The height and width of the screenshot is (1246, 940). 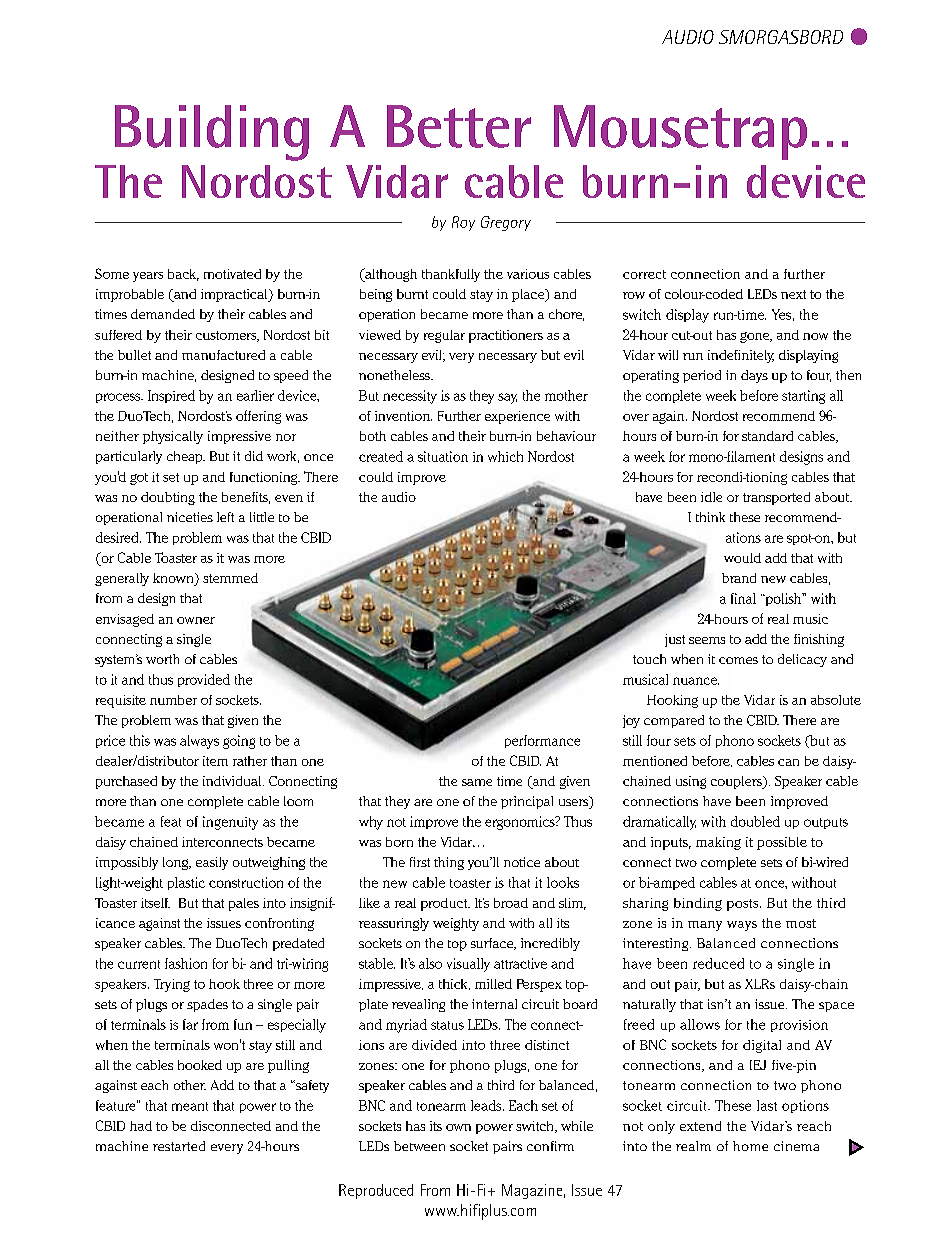 I want to click on between, so click(x=419, y=1146).
